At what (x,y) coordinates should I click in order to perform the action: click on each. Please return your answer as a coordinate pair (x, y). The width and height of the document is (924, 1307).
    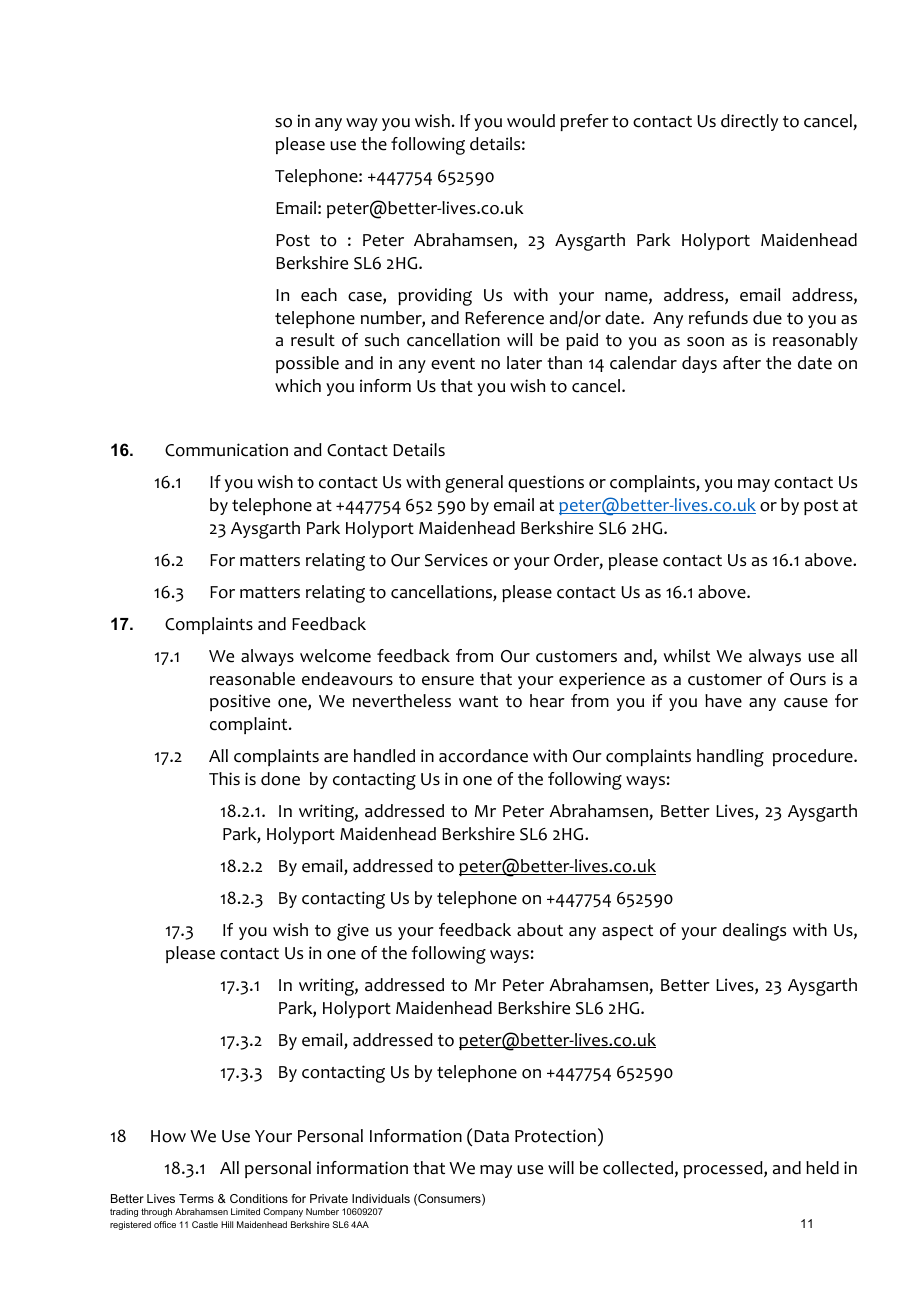
    Looking at the image, I should click on (319, 295).
